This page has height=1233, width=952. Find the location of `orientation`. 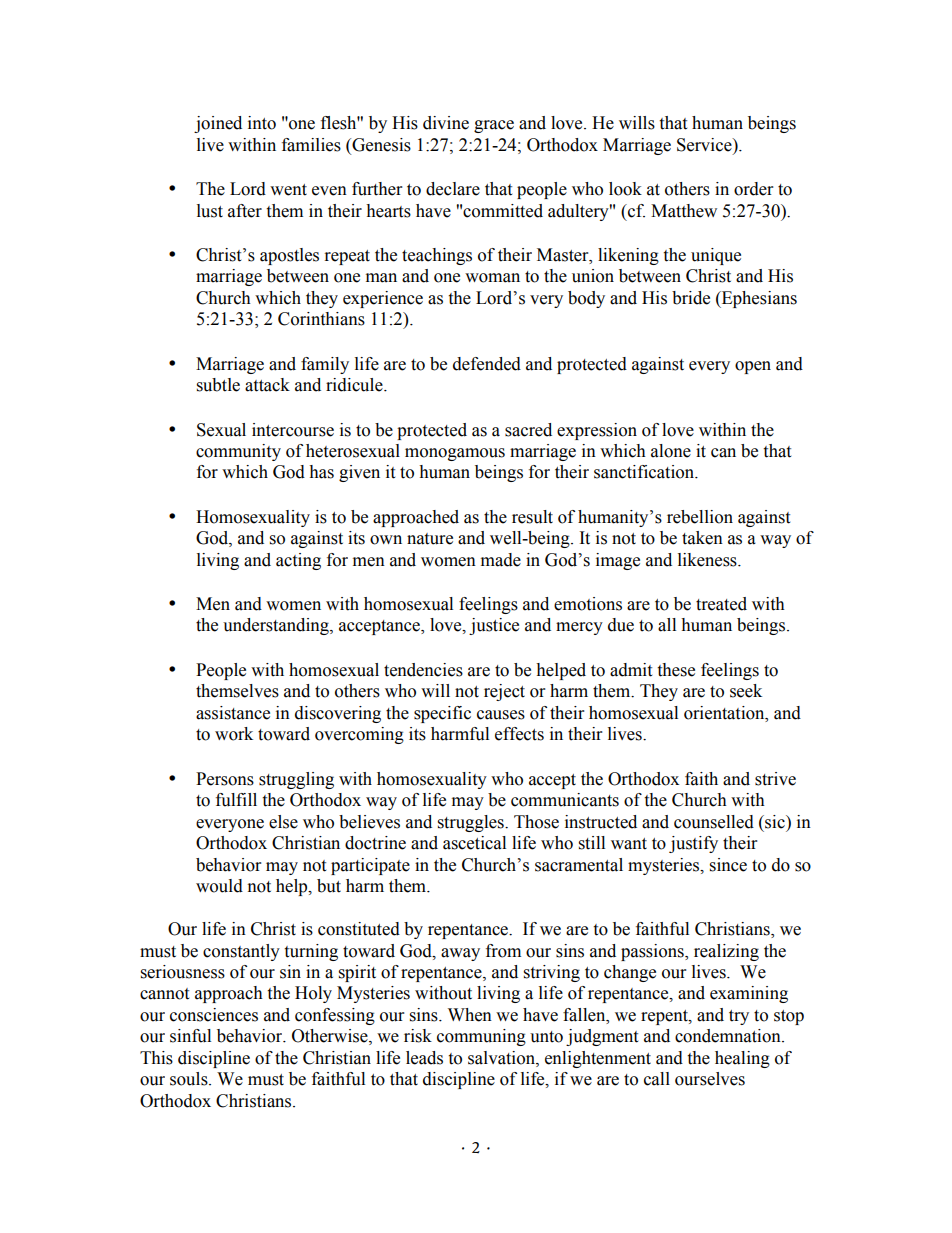

orientation is located at coordinates (725, 713).
